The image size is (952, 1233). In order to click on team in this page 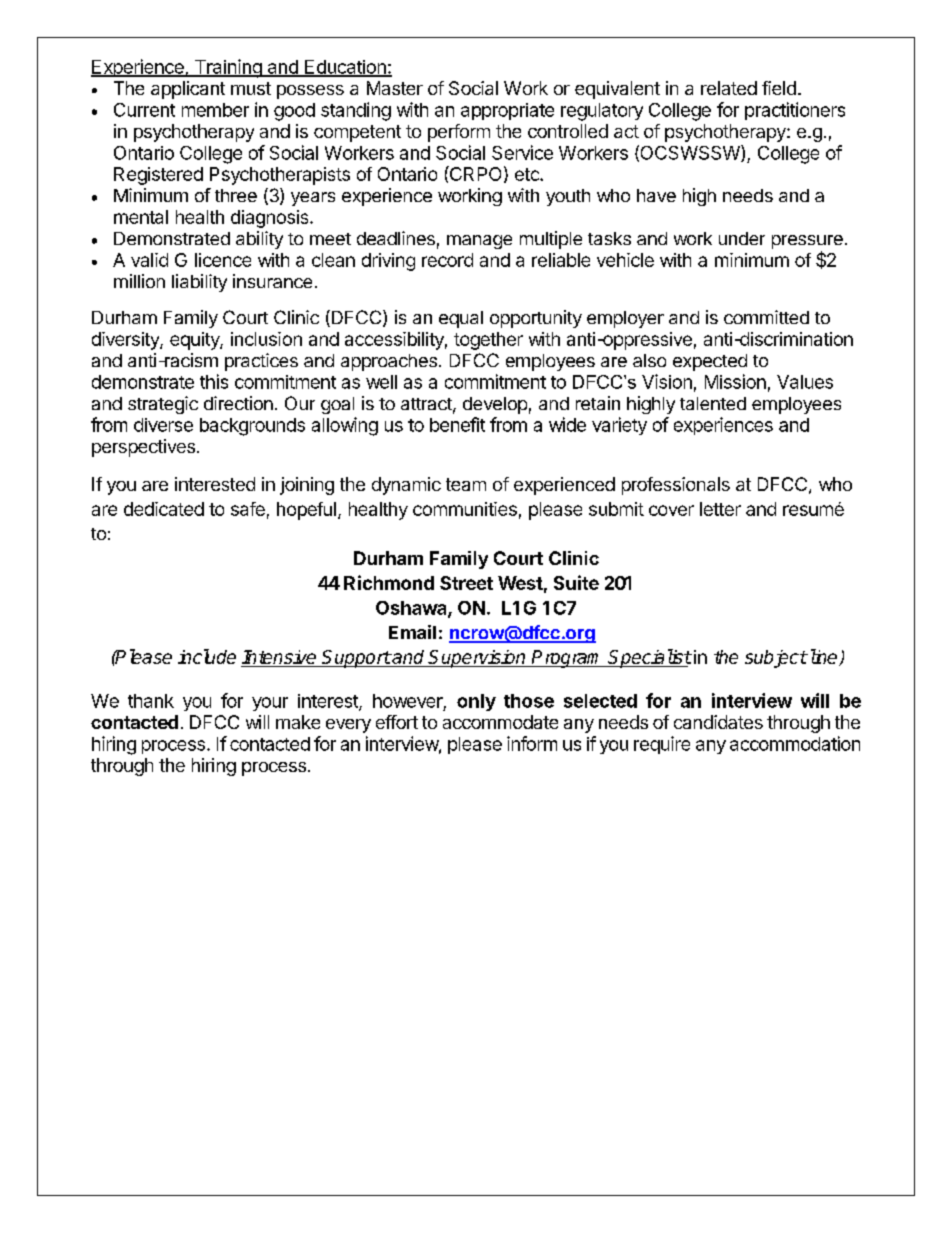, I will do `click(466, 484)`.
